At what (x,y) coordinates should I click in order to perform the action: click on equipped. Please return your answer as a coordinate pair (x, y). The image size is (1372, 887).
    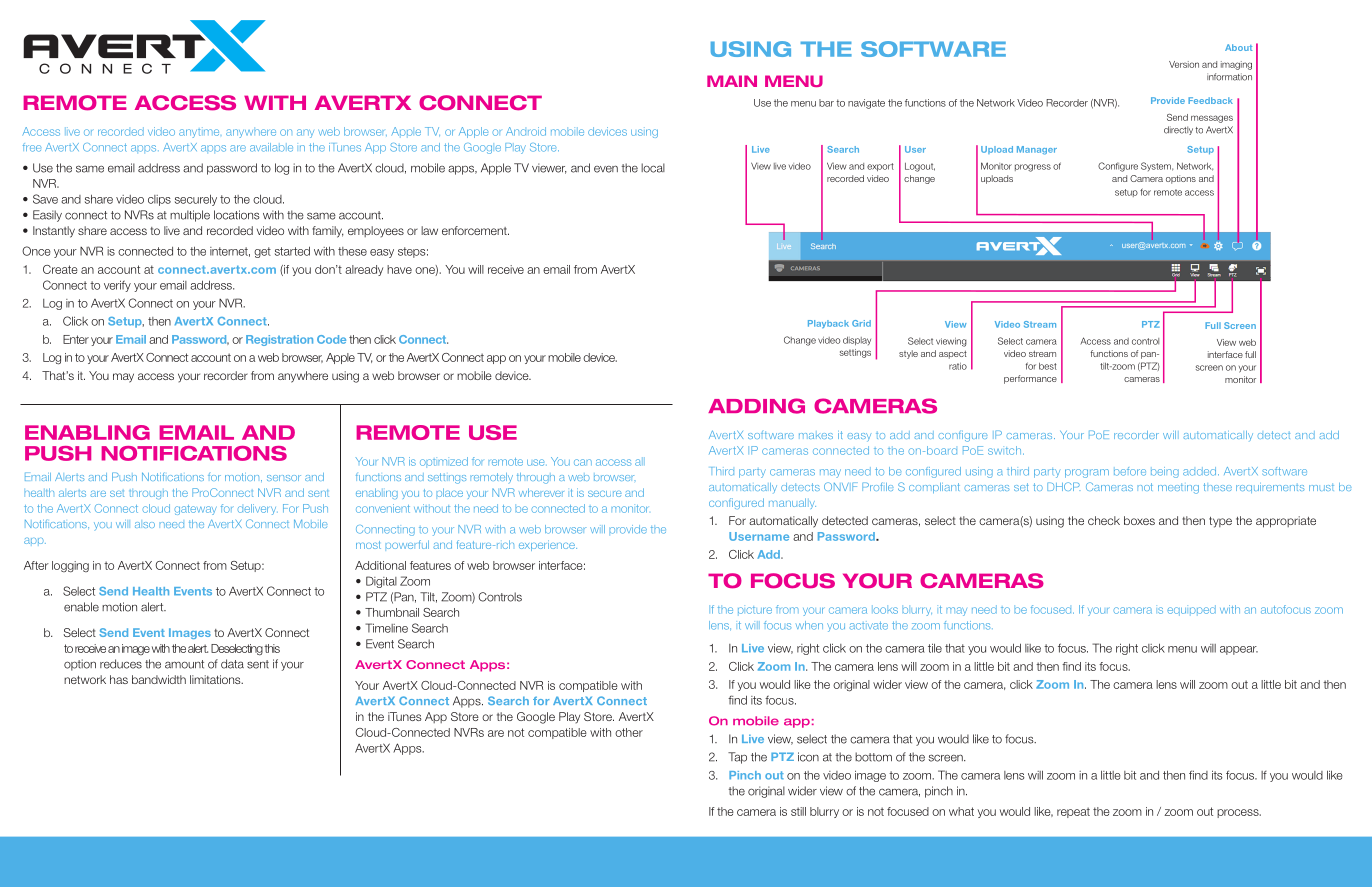
    Looking at the image, I should click on (1191, 610).
